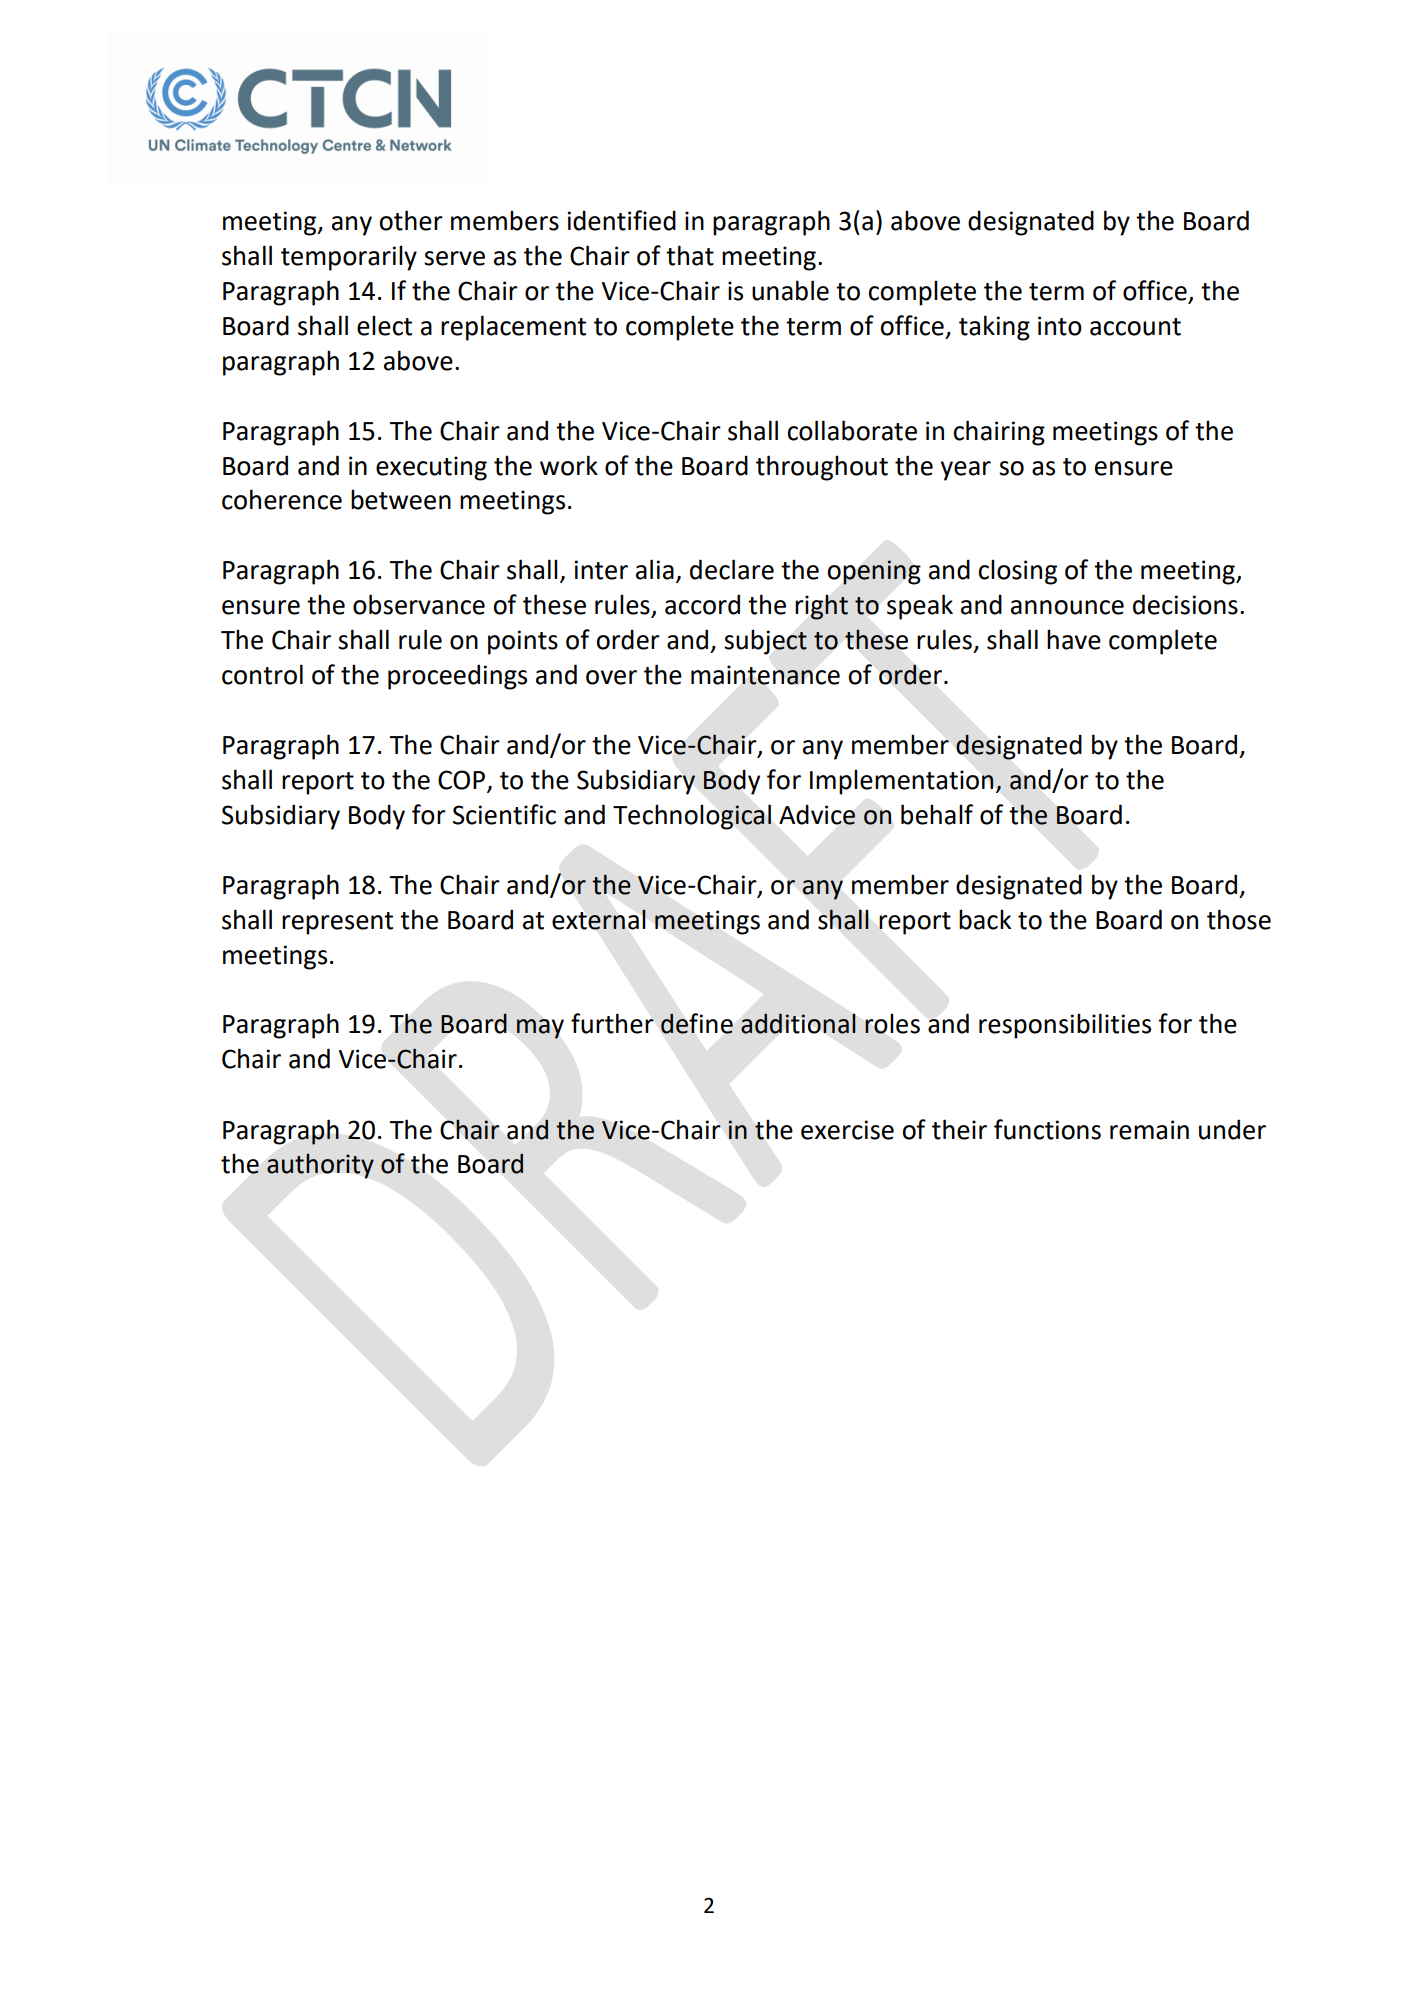 This document has height=2008, width=1419. Describe the element at coordinates (1149, 1130) in the document. I see `remain` at that location.
